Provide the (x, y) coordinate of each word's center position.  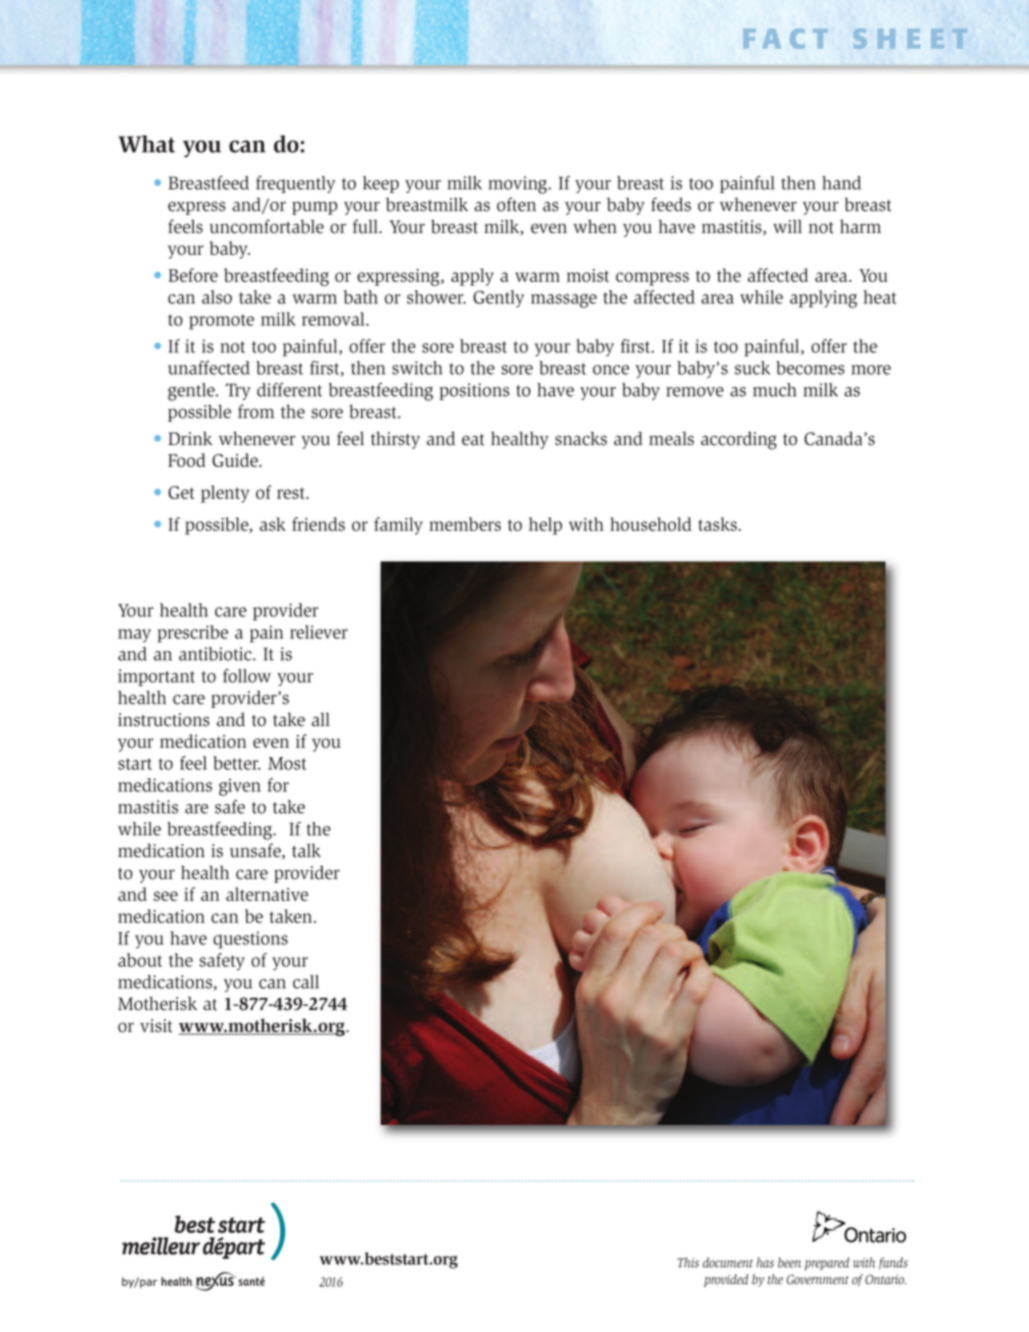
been (789, 1262)
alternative (267, 894)
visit (156, 1026)
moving (518, 185)
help (545, 526)
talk (306, 850)
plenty (225, 494)
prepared (826, 1263)
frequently (295, 184)
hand (841, 183)
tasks (717, 524)
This (688, 1262)
